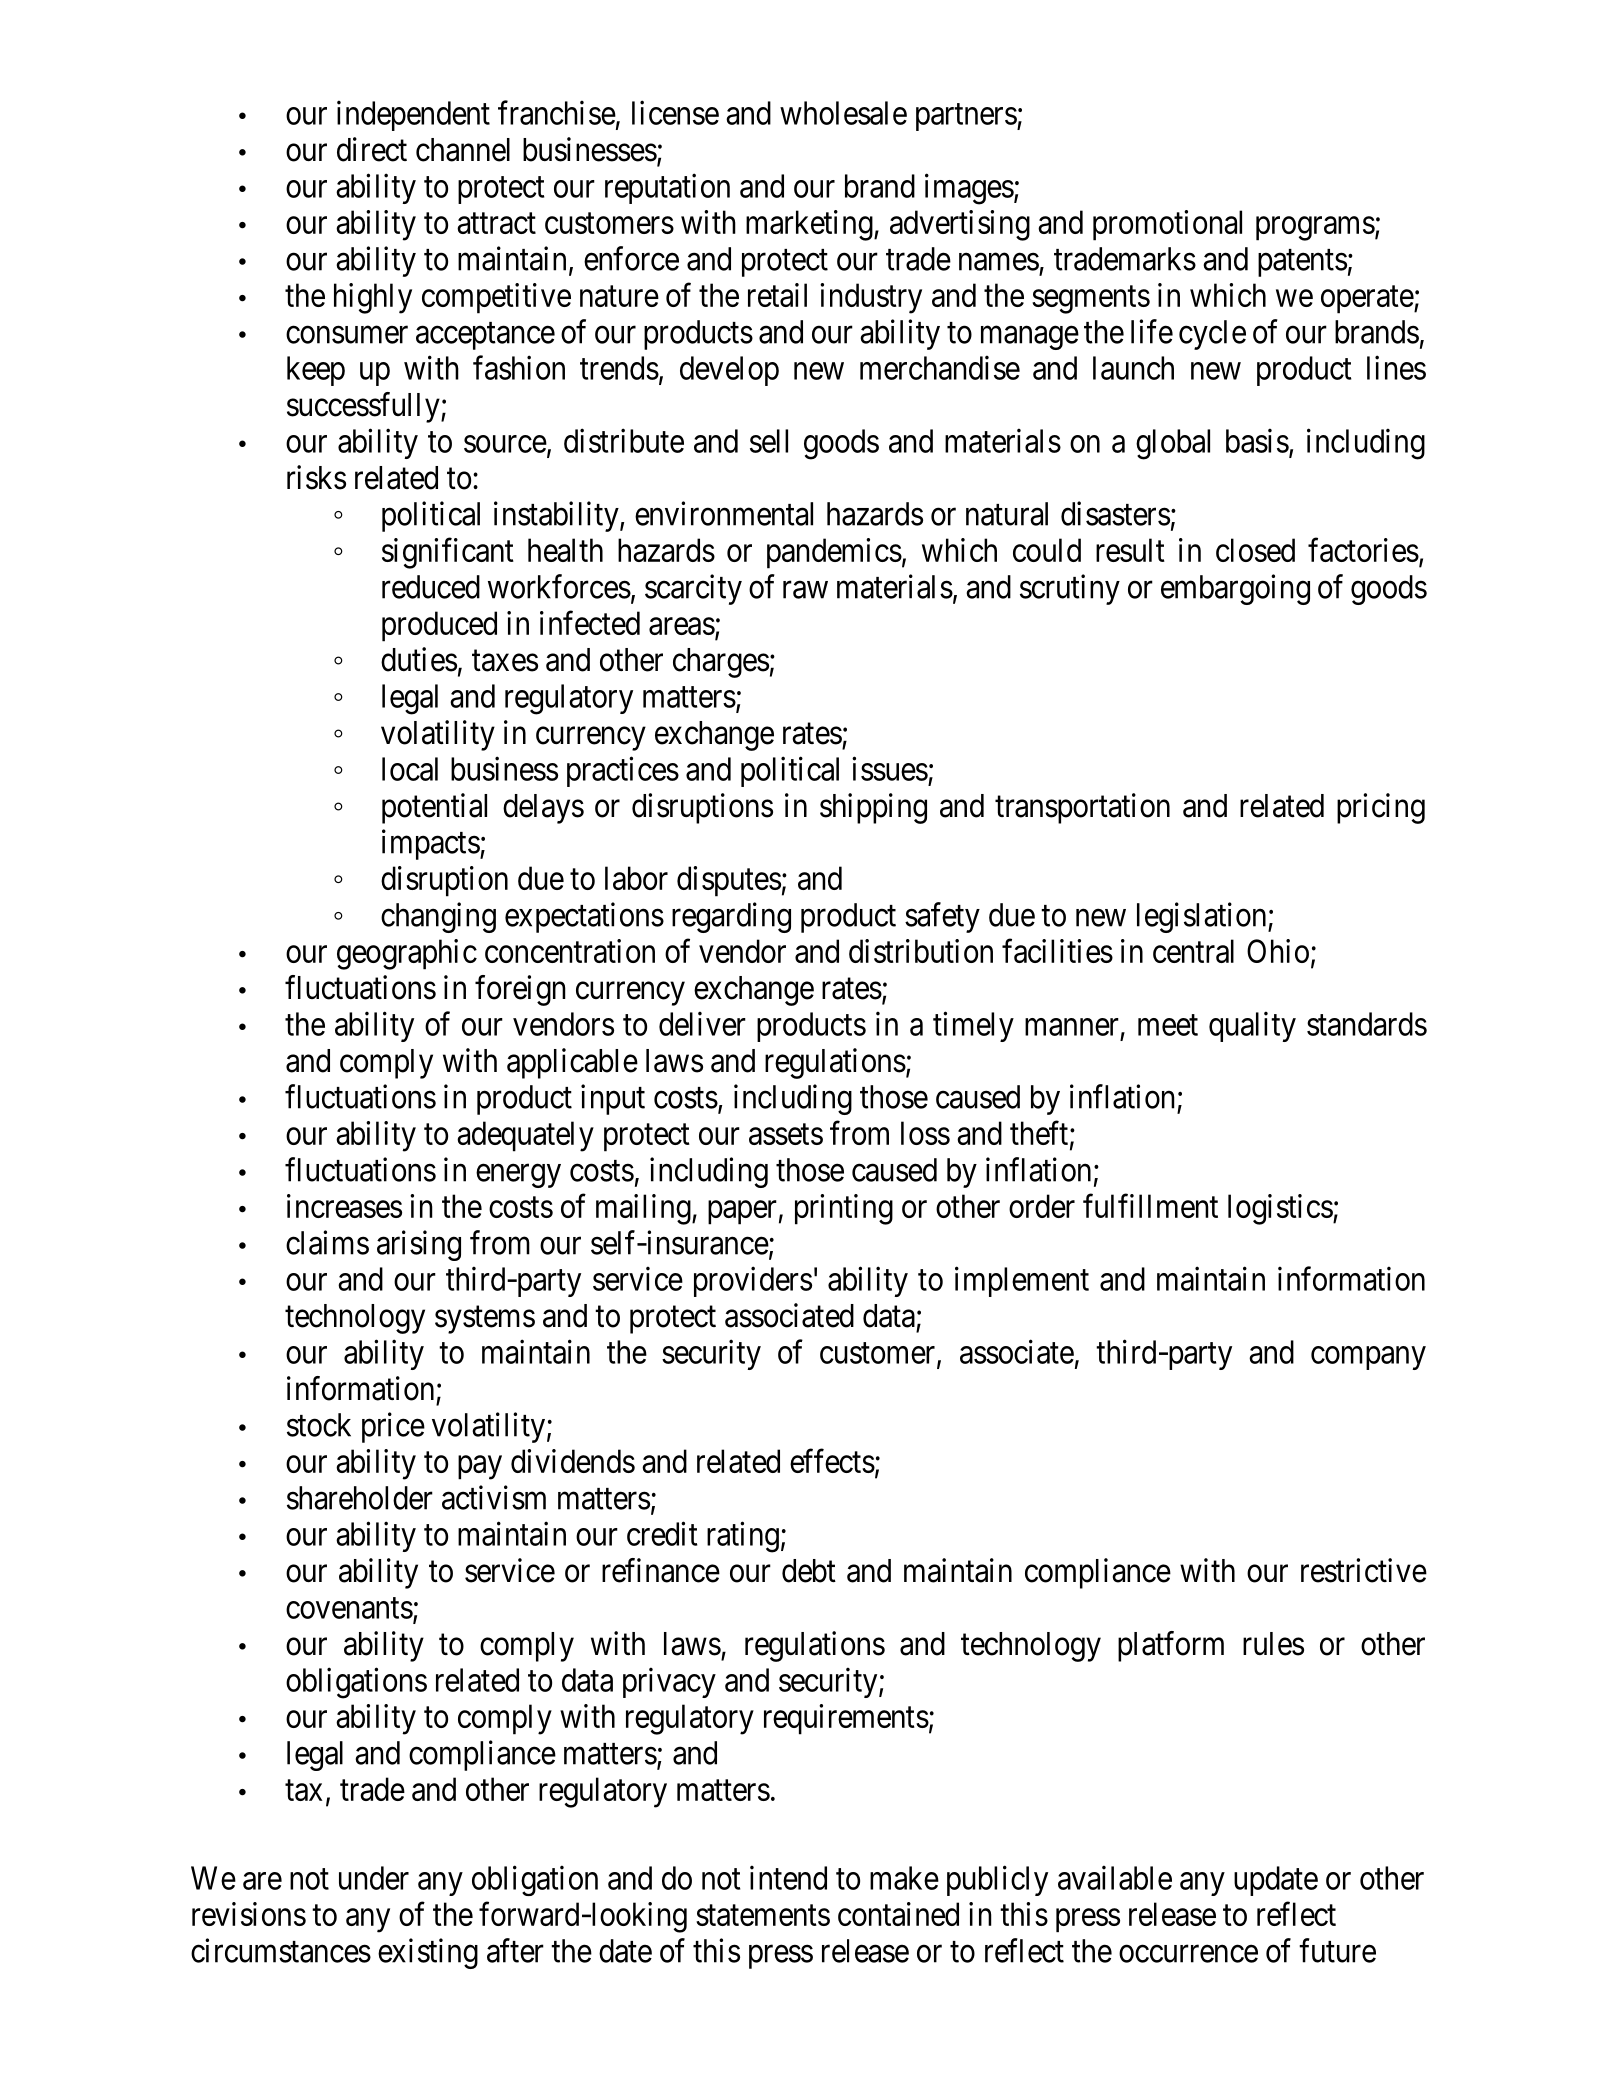 The height and width of the screenshot is (2091, 1616). I want to click on under, so click(374, 1878).
